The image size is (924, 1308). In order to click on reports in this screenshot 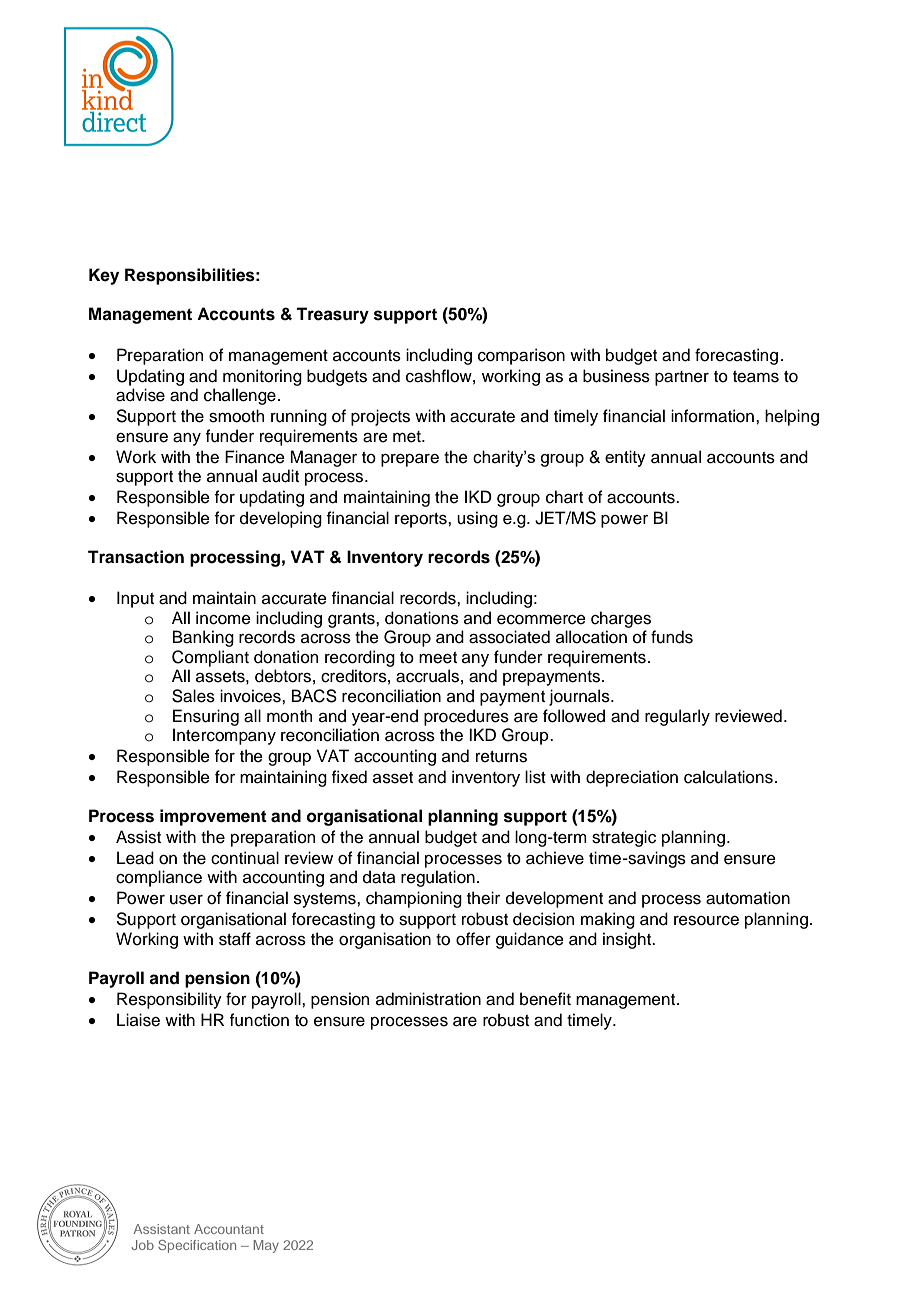, I will do `click(422, 520)`.
